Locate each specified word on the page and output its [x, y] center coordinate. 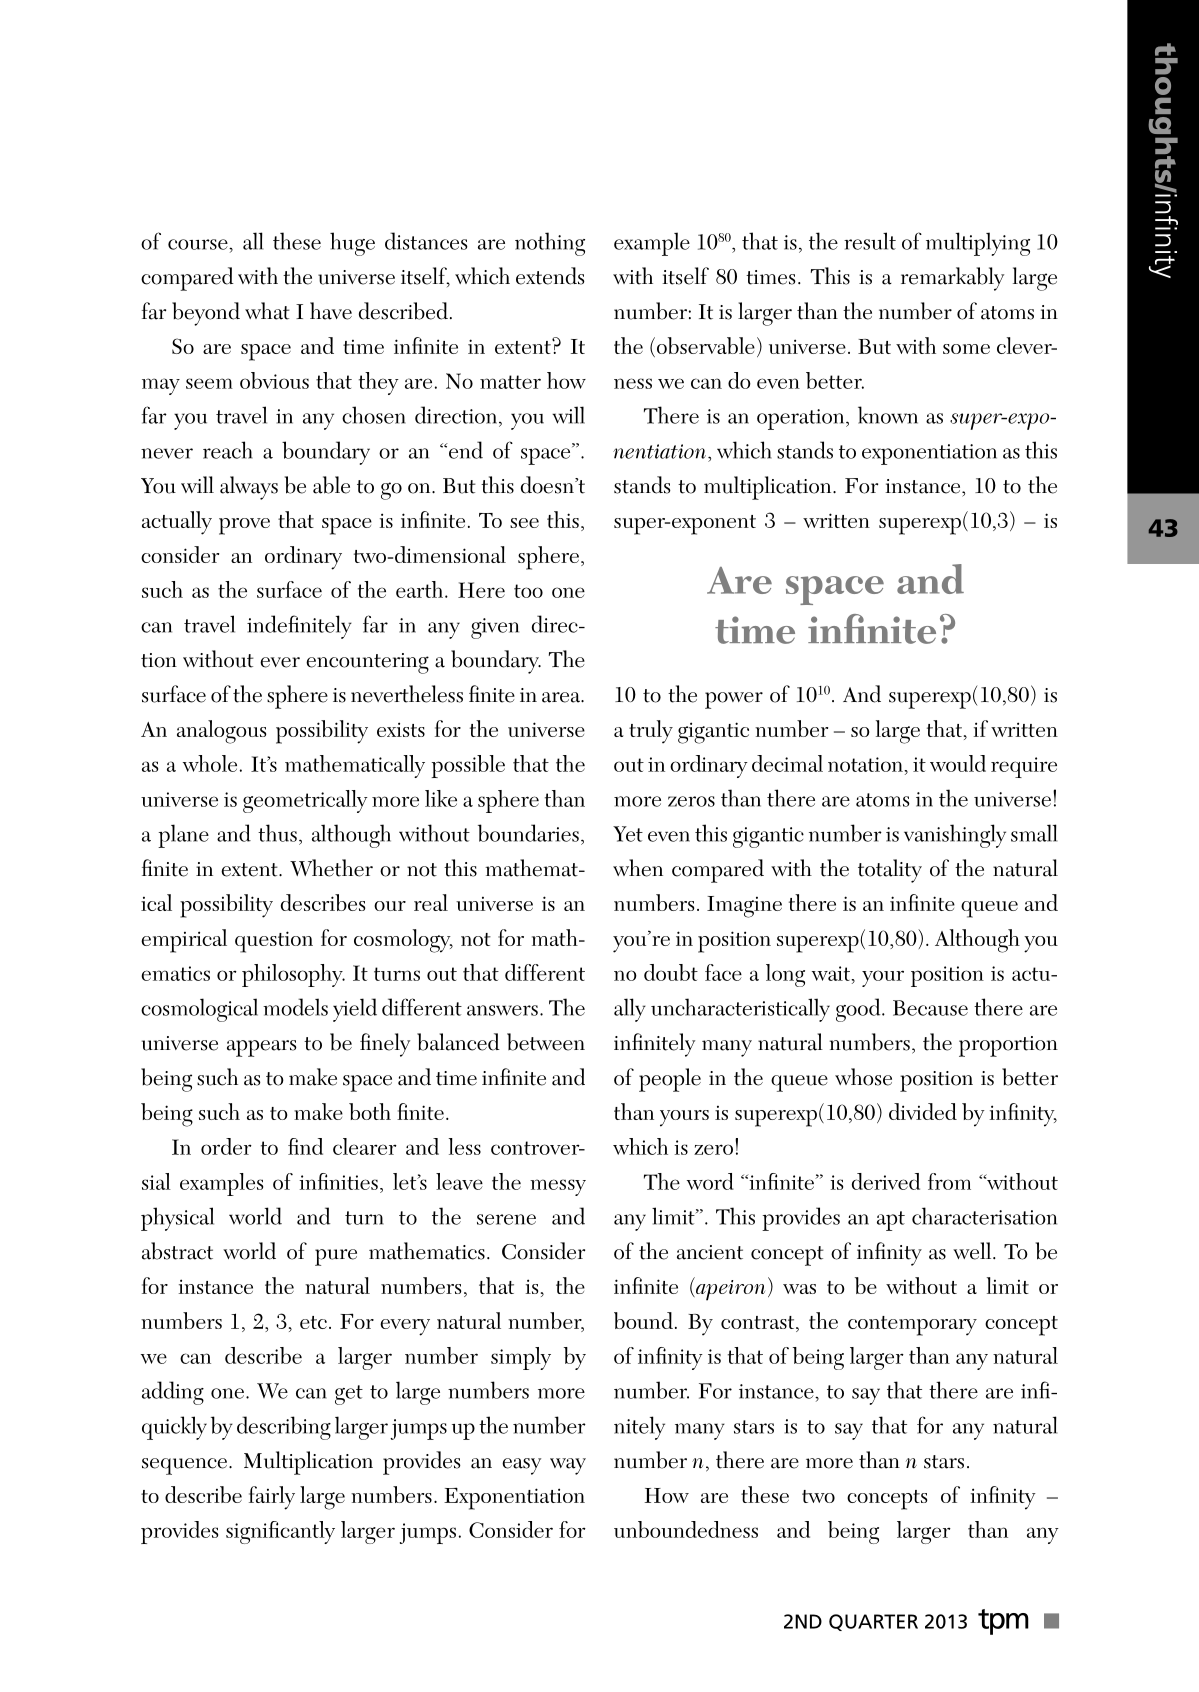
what [267, 311]
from [949, 1181]
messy [558, 1187]
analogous [221, 732]
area [562, 697]
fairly [272, 1498]
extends [550, 276]
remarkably [952, 279]
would [958, 763]
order [226, 1146]
